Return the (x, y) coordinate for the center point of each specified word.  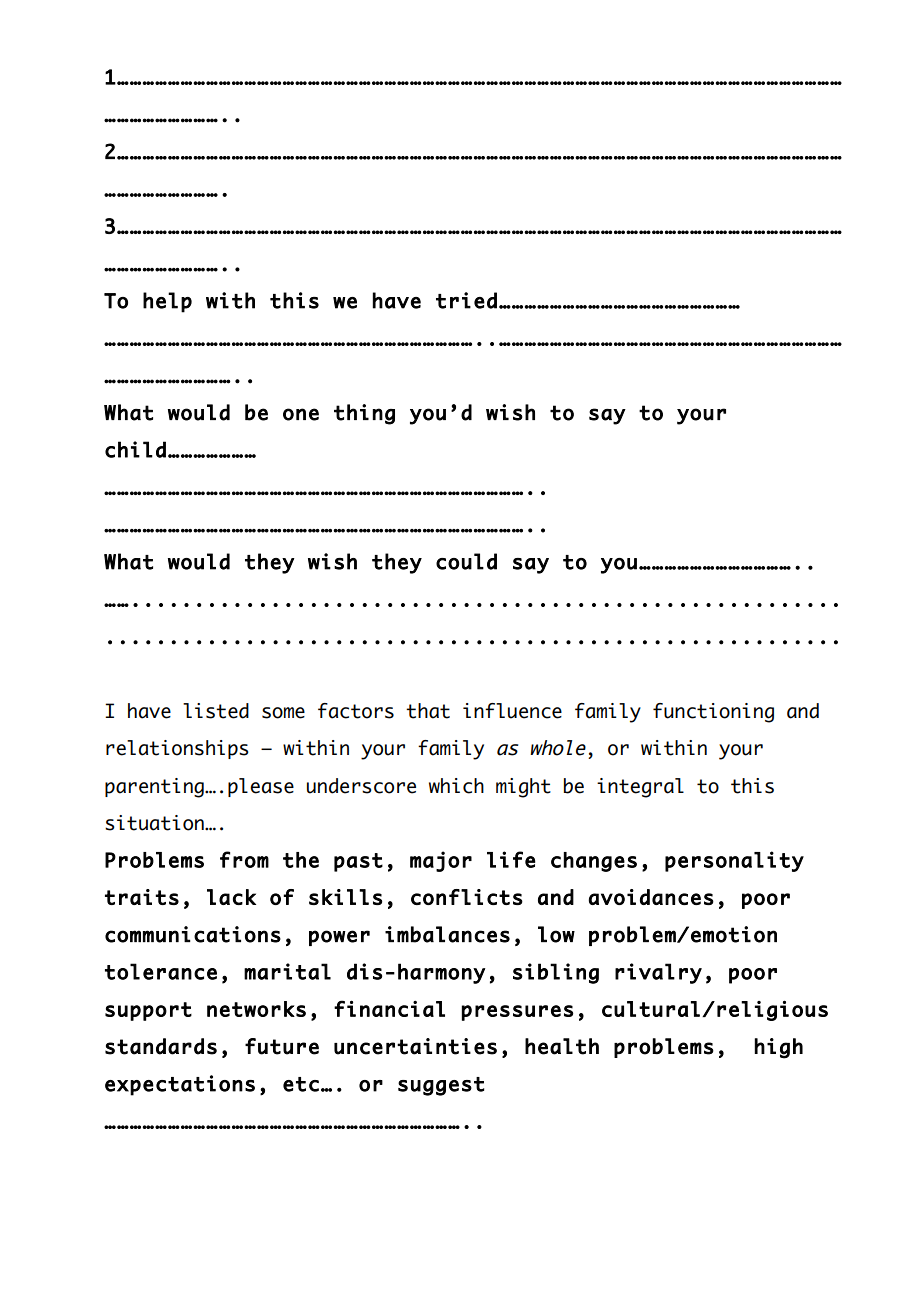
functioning (713, 713)
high (779, 1048)
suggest (441, 1086)
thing (364, 414)
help (167, 302)
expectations (180, 1085)
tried (466, 300)
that (428, 711)
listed (216, 711)
